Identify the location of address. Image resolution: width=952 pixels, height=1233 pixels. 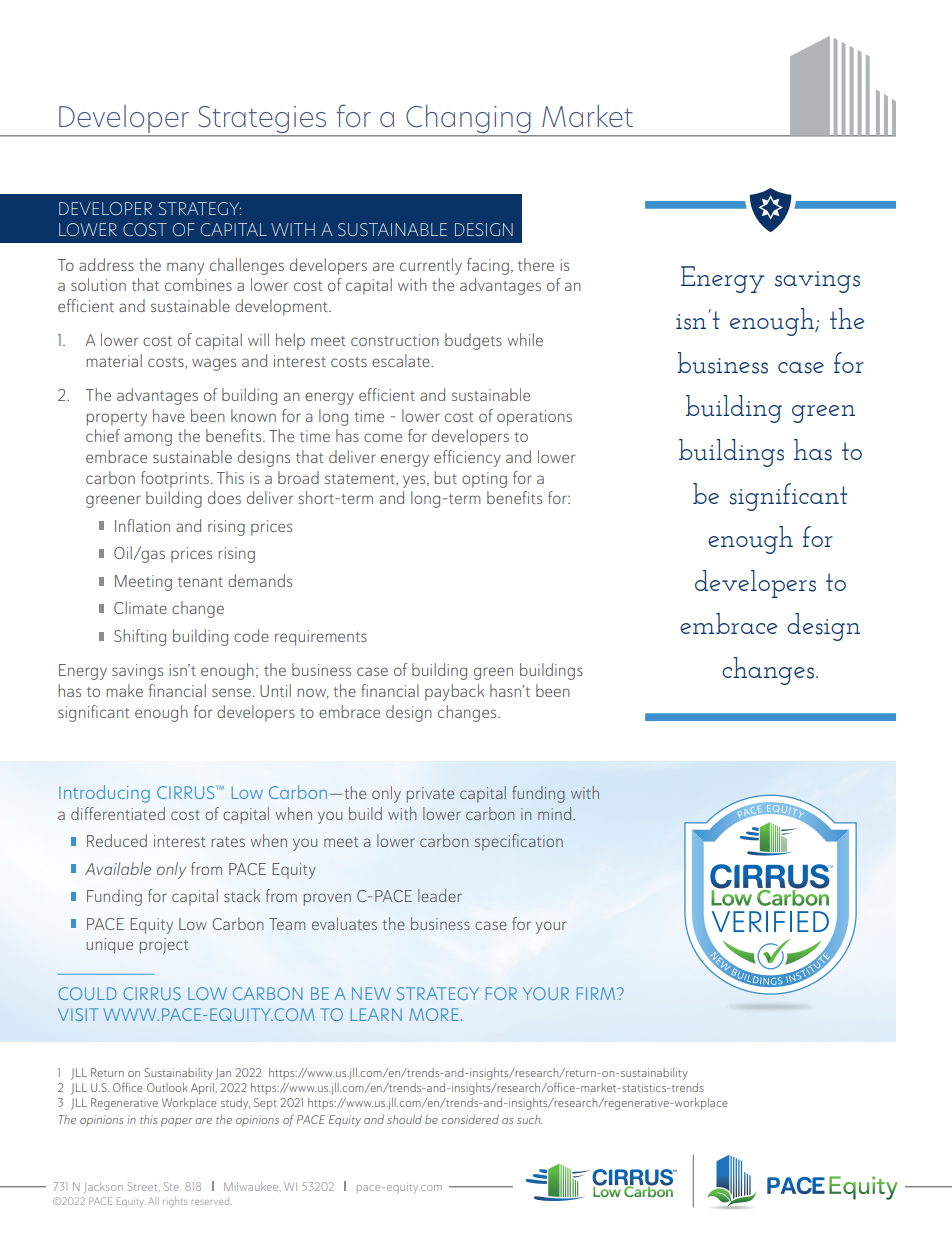
(106, 264).
